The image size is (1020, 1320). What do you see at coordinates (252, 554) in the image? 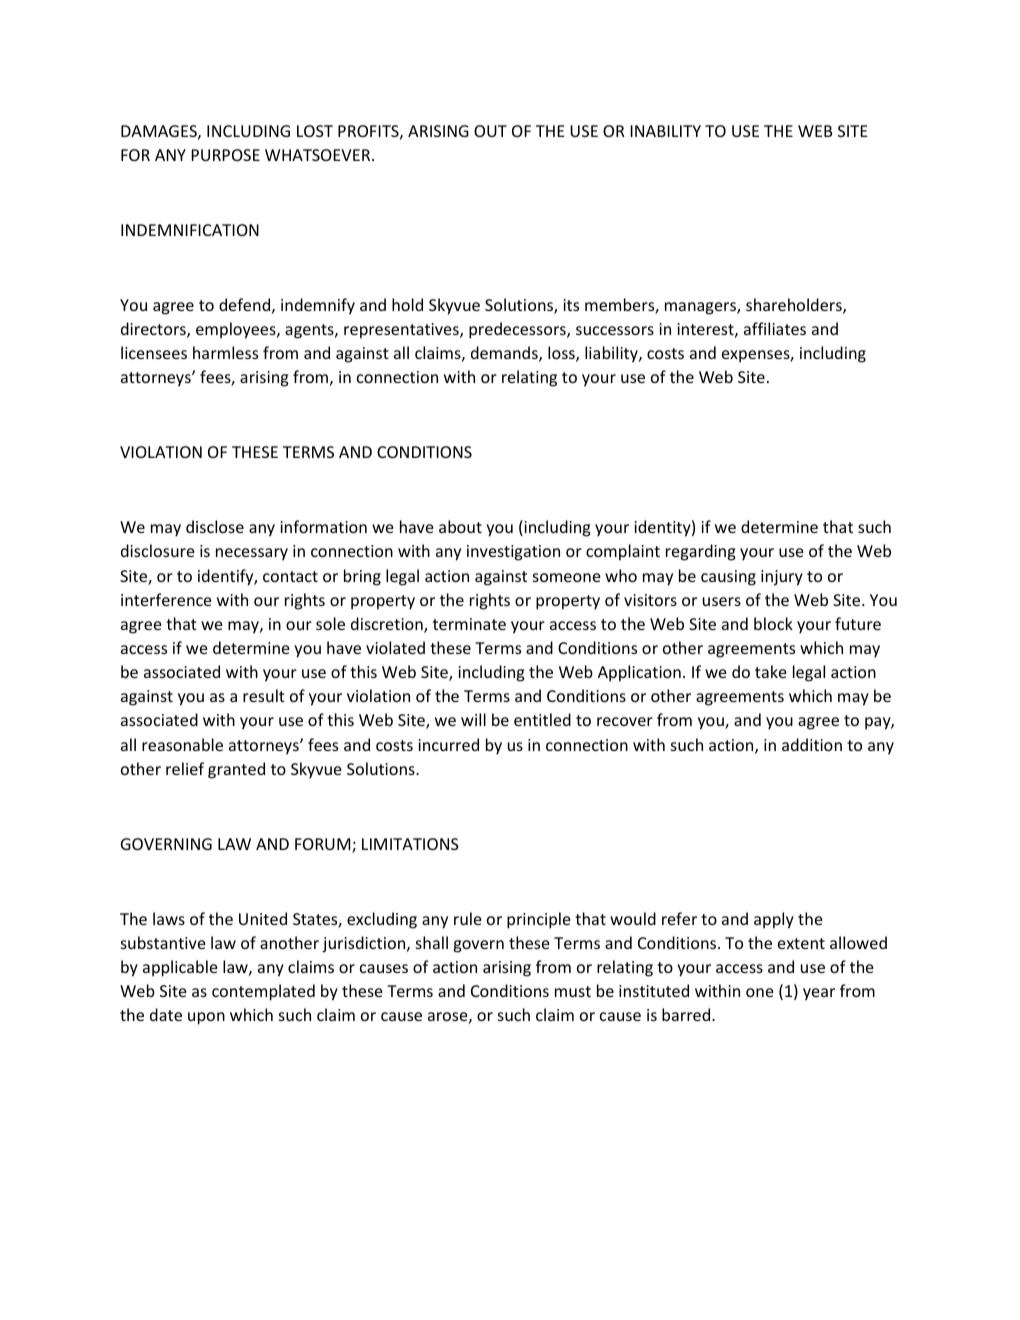
I see `necessary` at bounding box center [252, 554].
